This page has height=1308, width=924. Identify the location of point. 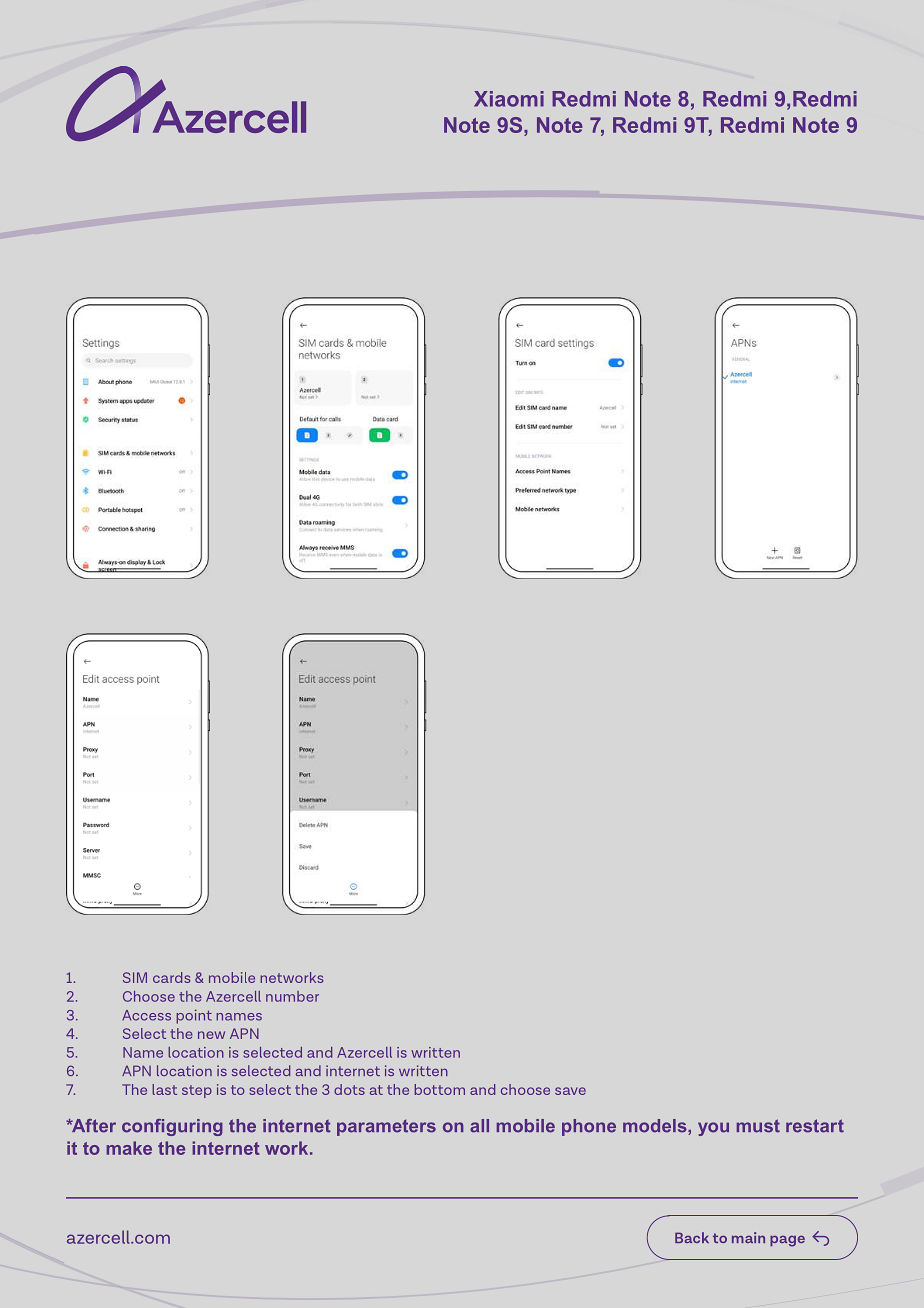
(194, 1016).
